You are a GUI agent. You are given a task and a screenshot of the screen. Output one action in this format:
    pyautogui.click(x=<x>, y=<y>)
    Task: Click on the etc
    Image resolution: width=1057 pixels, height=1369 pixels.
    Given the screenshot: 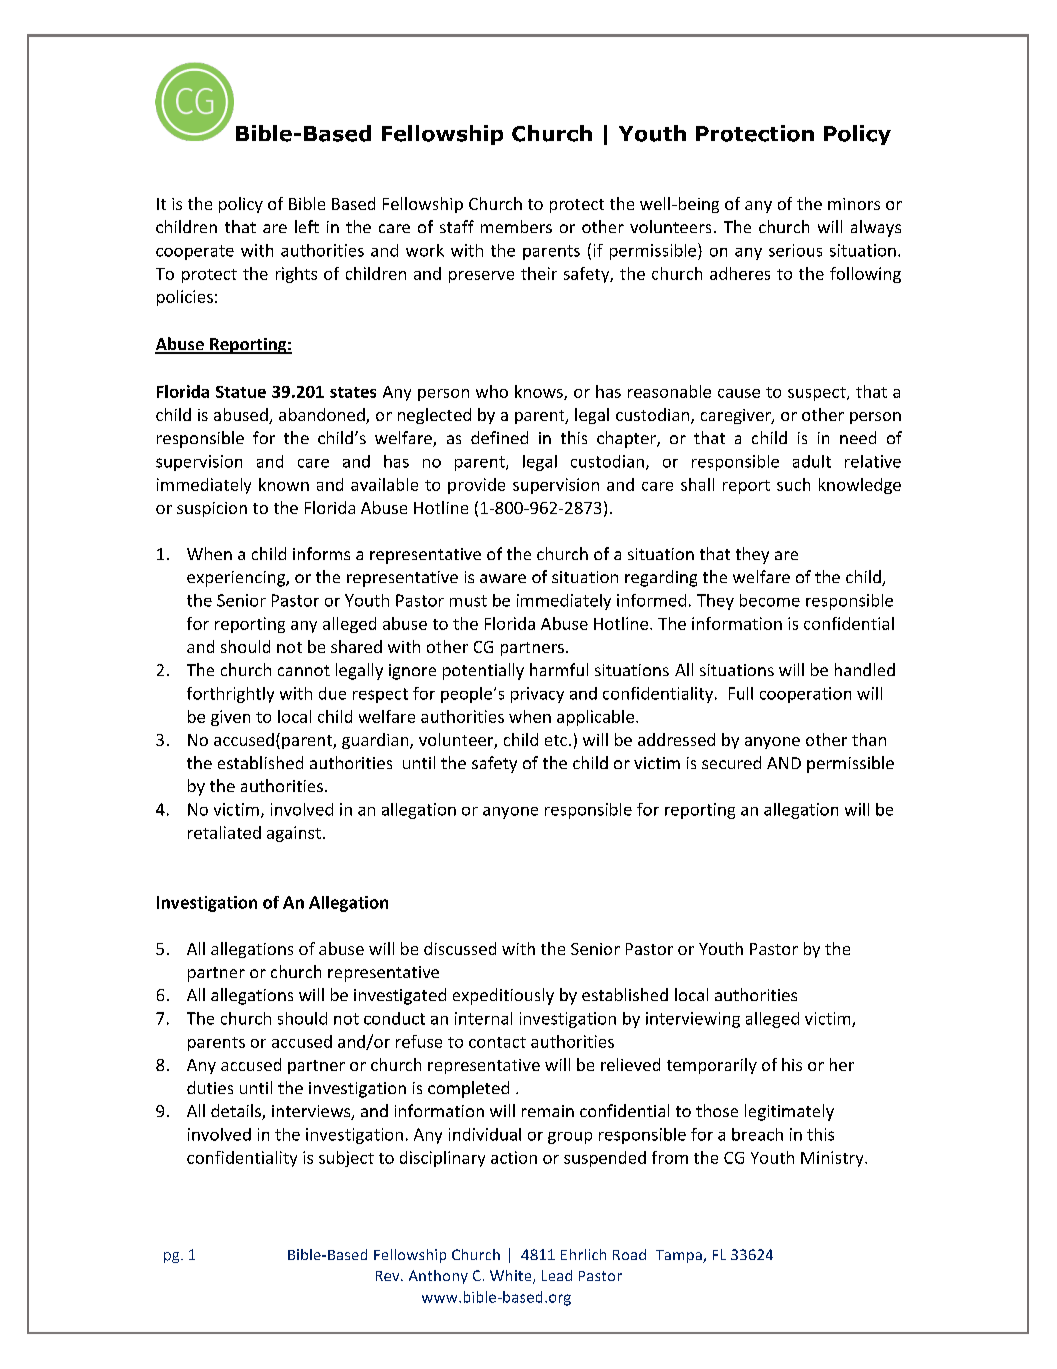 What is the action you would take?
    pyautogui.click(x=556, y=740)
